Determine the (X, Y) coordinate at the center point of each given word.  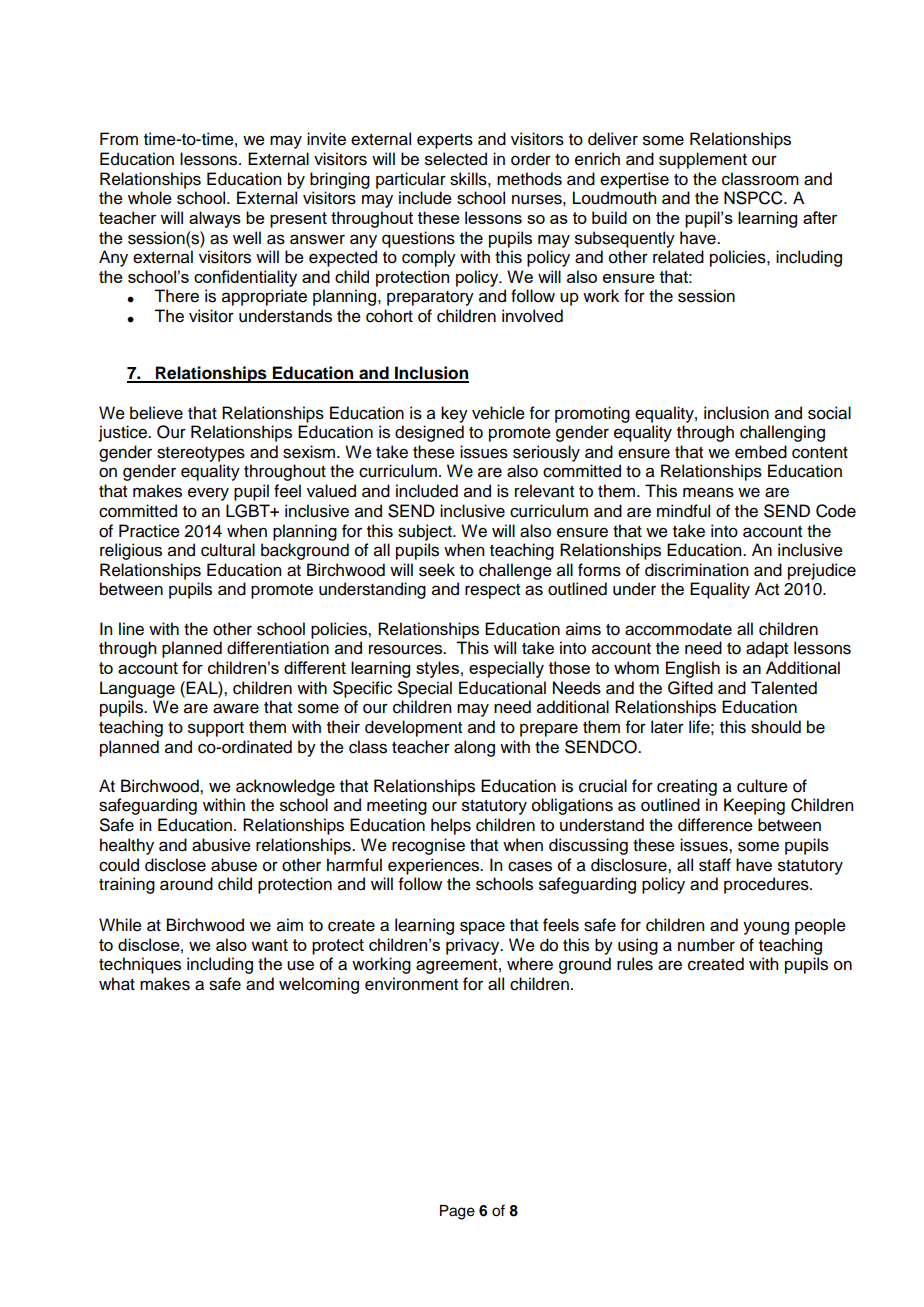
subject (426, 532)
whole (150, 198)
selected (456, 159)
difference (715, 825)
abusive (221, 845)
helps (451, 826)
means (708, 492)
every (208, 494)
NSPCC (754, 198)
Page (457, 1212)
